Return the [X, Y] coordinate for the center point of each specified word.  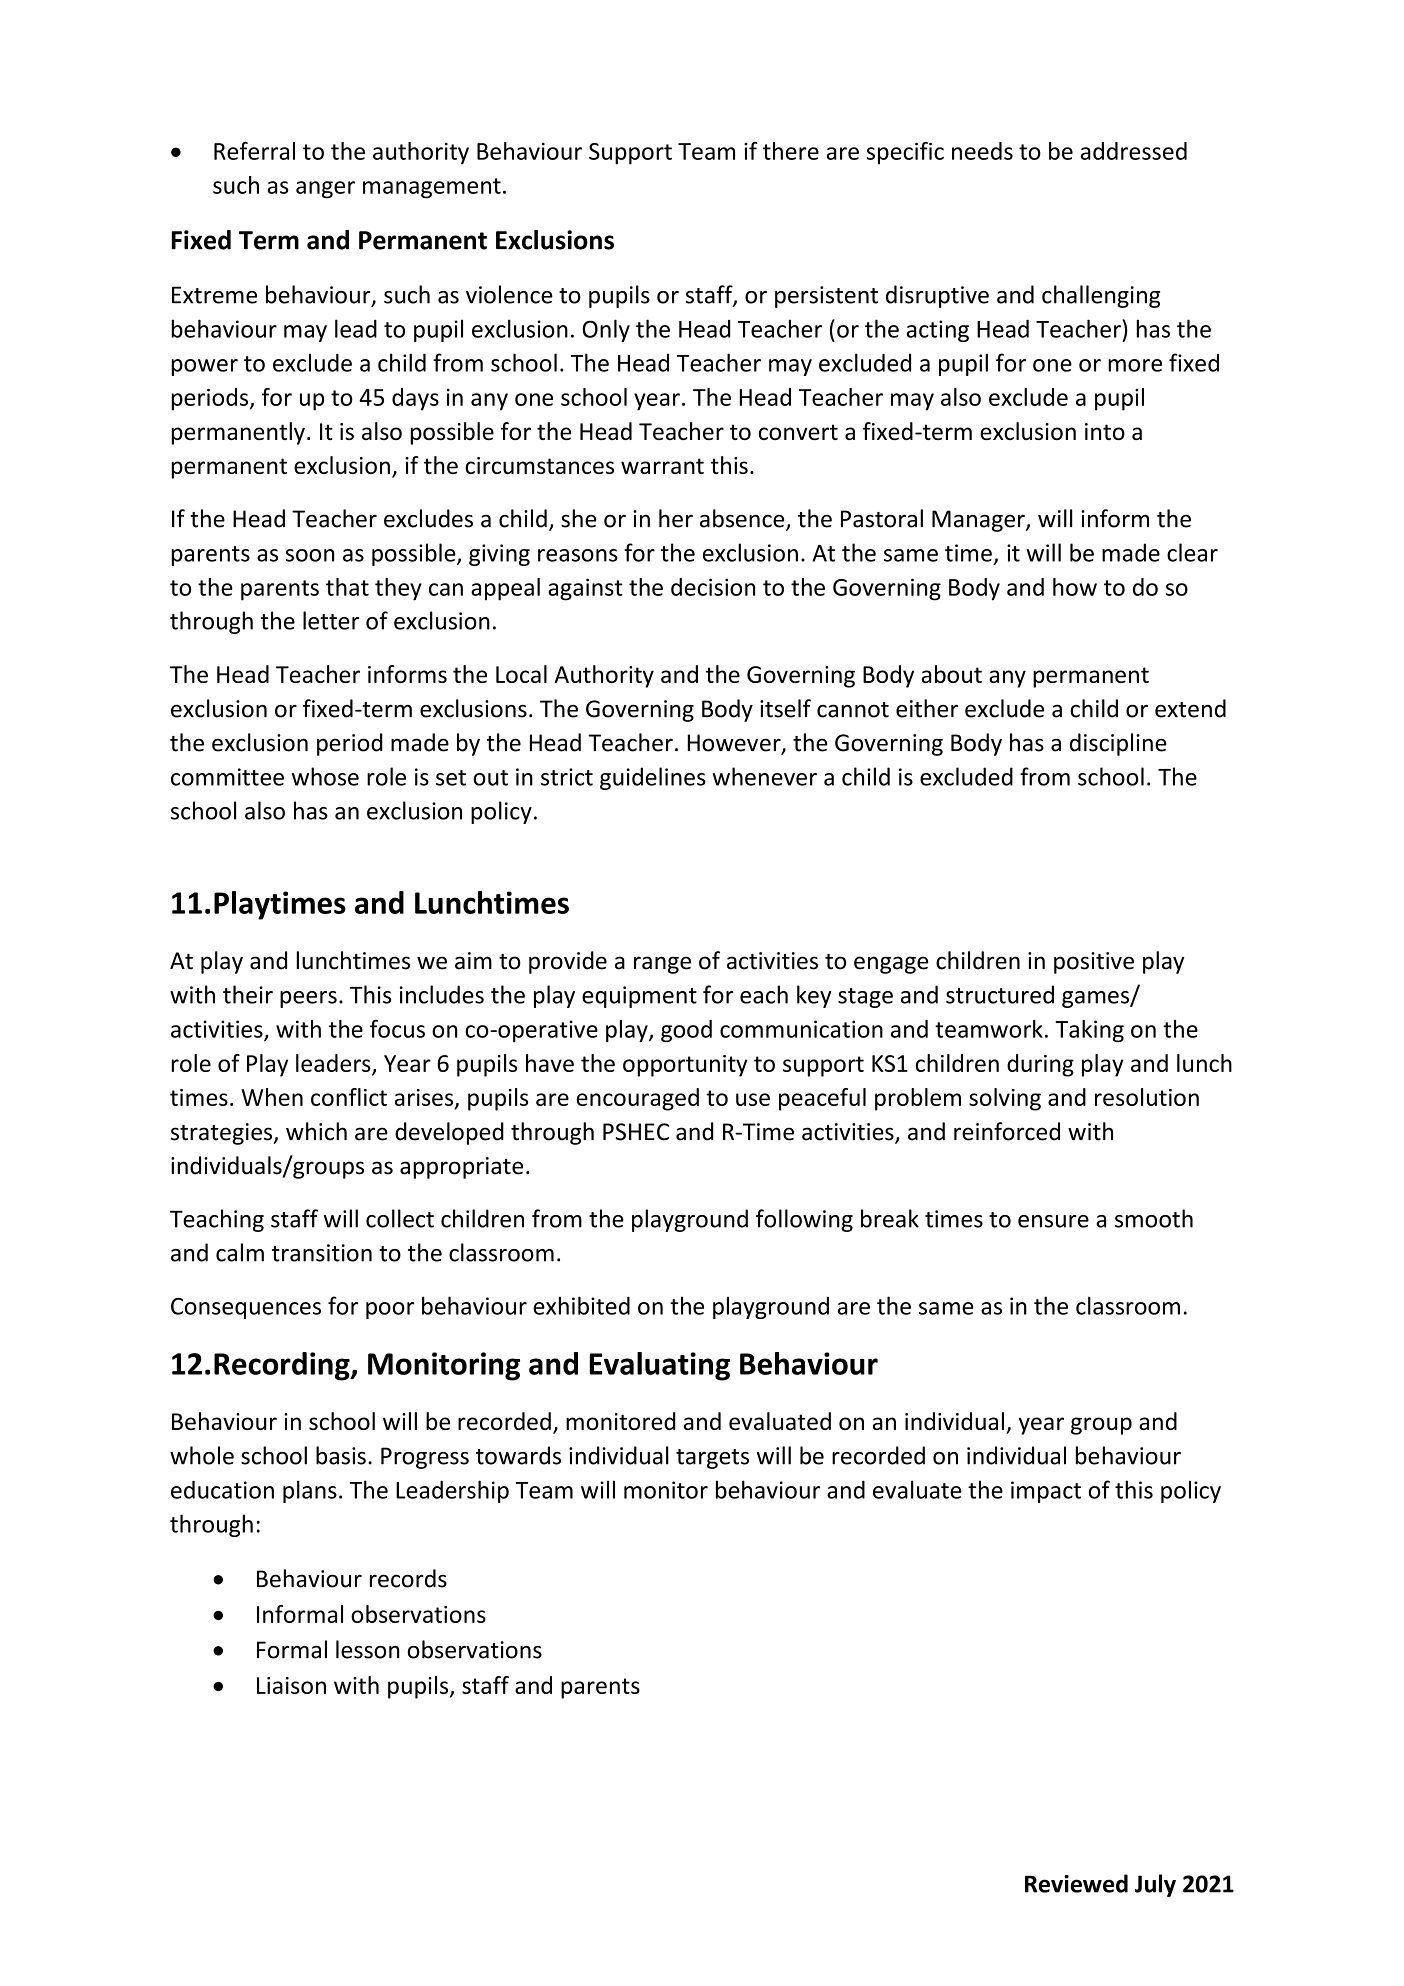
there [791, 151]
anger [325, 190]
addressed [1134, 151]
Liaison [291, 1685]
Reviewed [1076, 1883]
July [1155, 1885]
